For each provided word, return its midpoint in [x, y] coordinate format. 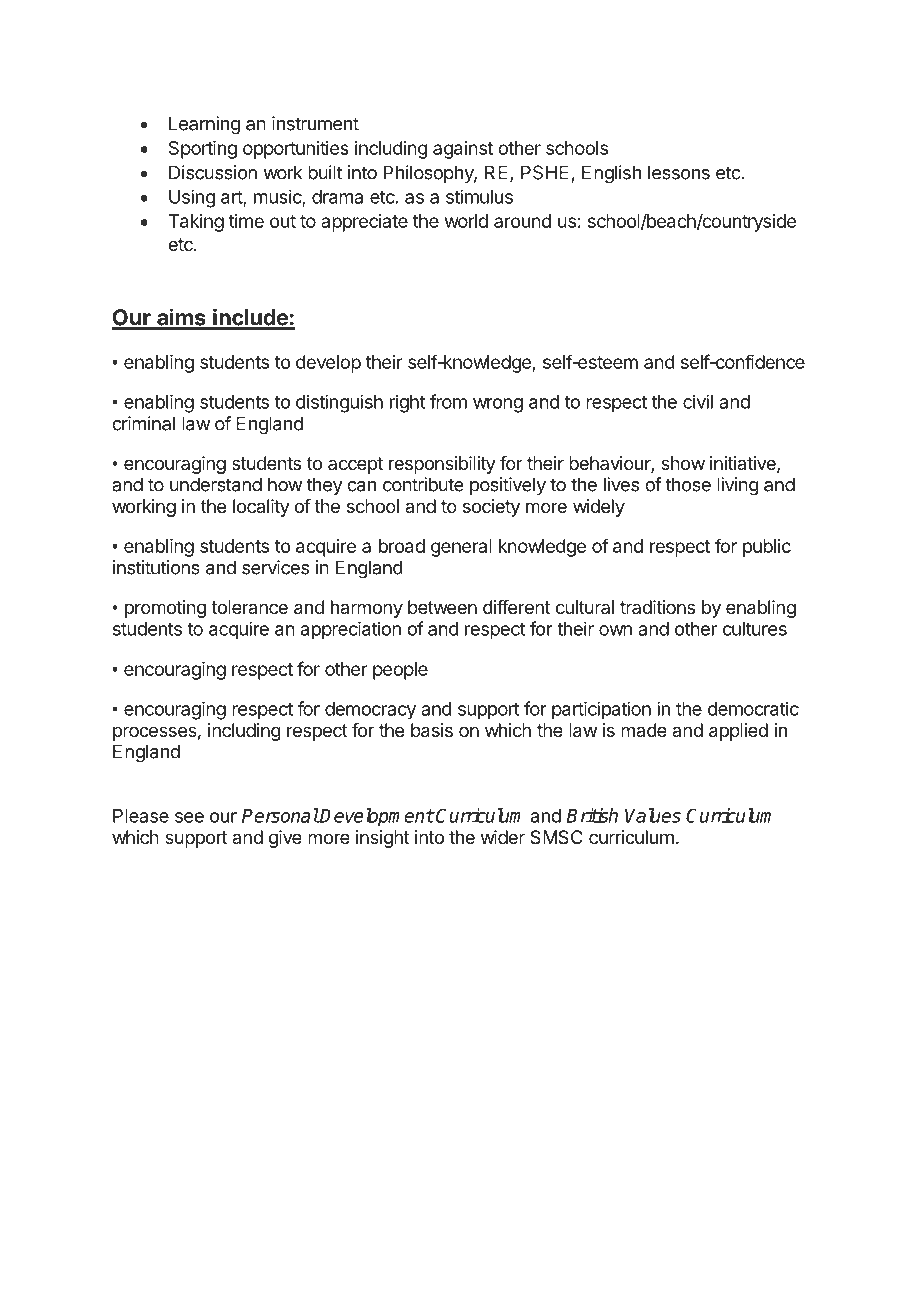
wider [503, 837]
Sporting [203, 150]
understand [216, 484]
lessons [679, 172]
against [463, 150]
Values [653, 815]
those [688, 484]
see [189, 817]
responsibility [442, 465]
